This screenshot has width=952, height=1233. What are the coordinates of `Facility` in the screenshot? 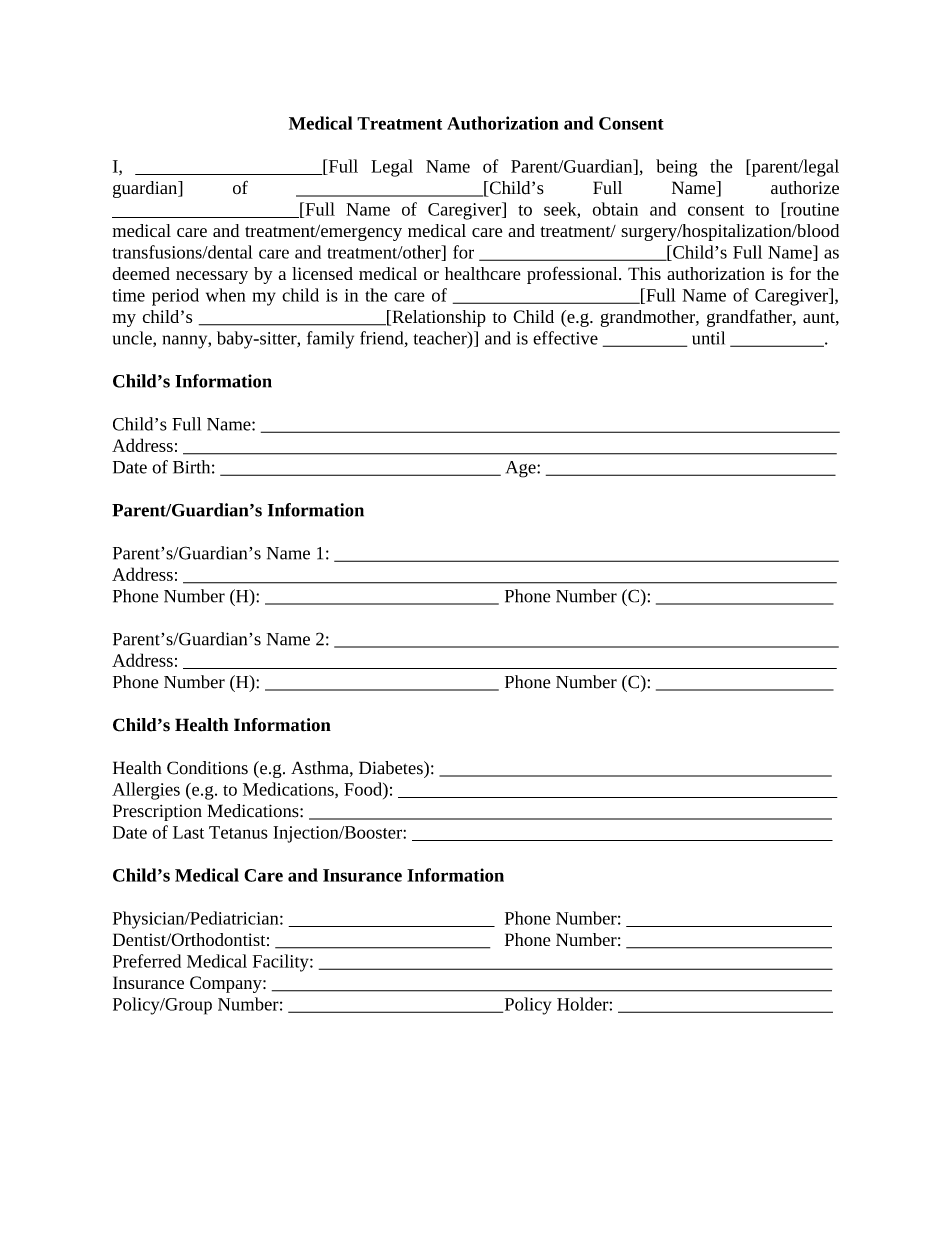 It's located at (282, 963).
